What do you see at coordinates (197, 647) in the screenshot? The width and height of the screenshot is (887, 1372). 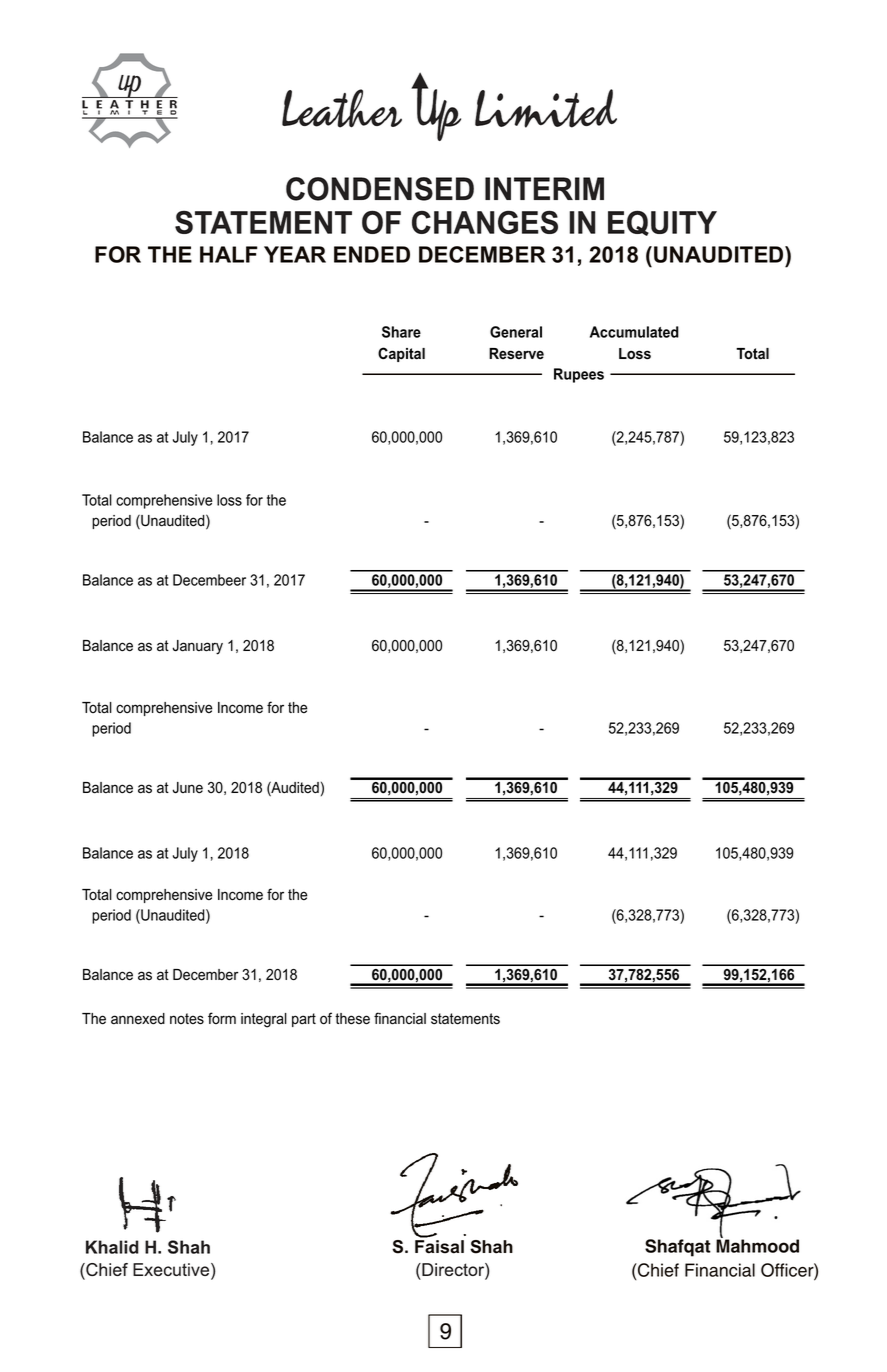 I see `January` at bounding box center [197, 647].
